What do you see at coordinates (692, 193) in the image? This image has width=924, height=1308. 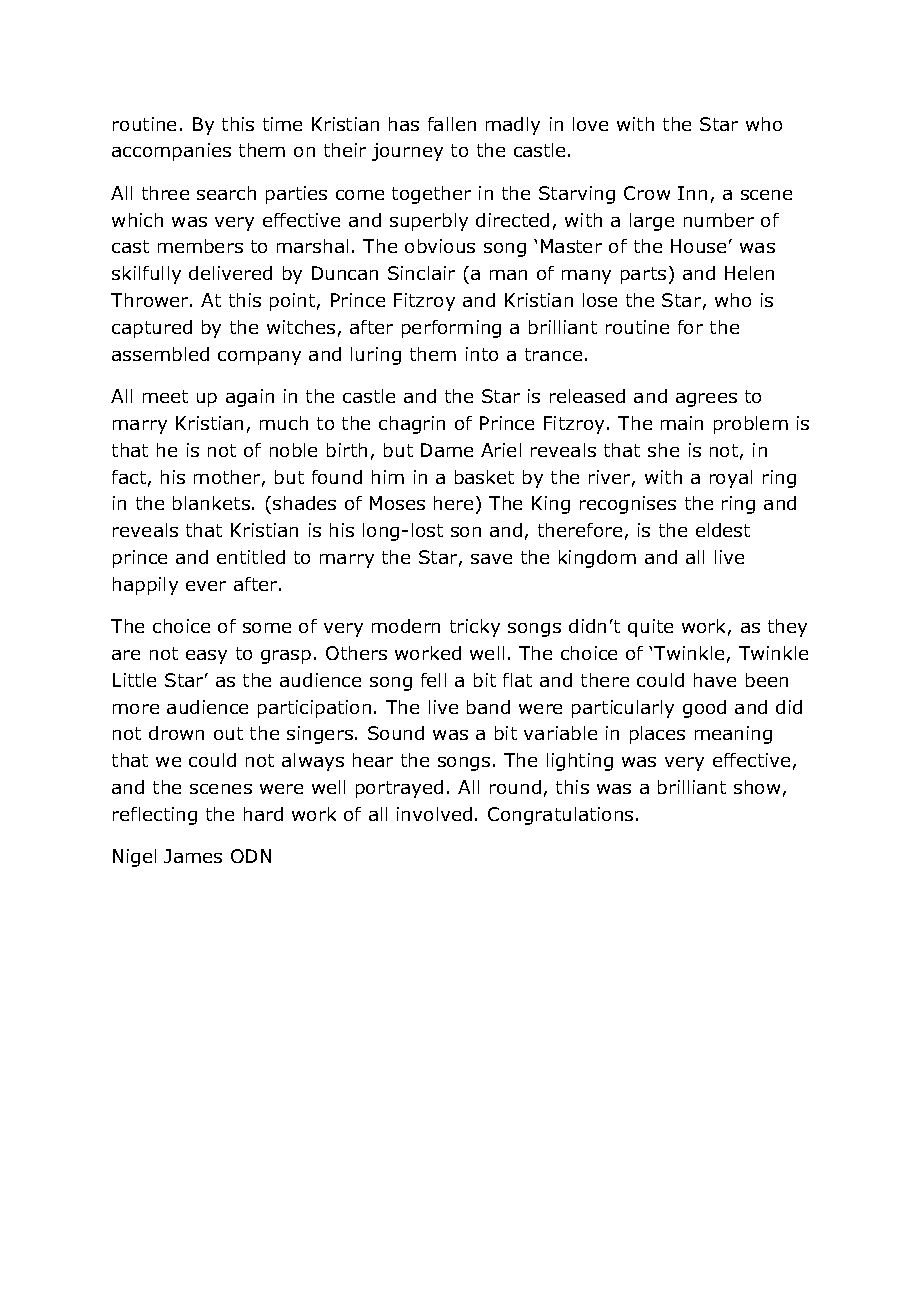 I see `Inn` at bounding box center [692, 193].
